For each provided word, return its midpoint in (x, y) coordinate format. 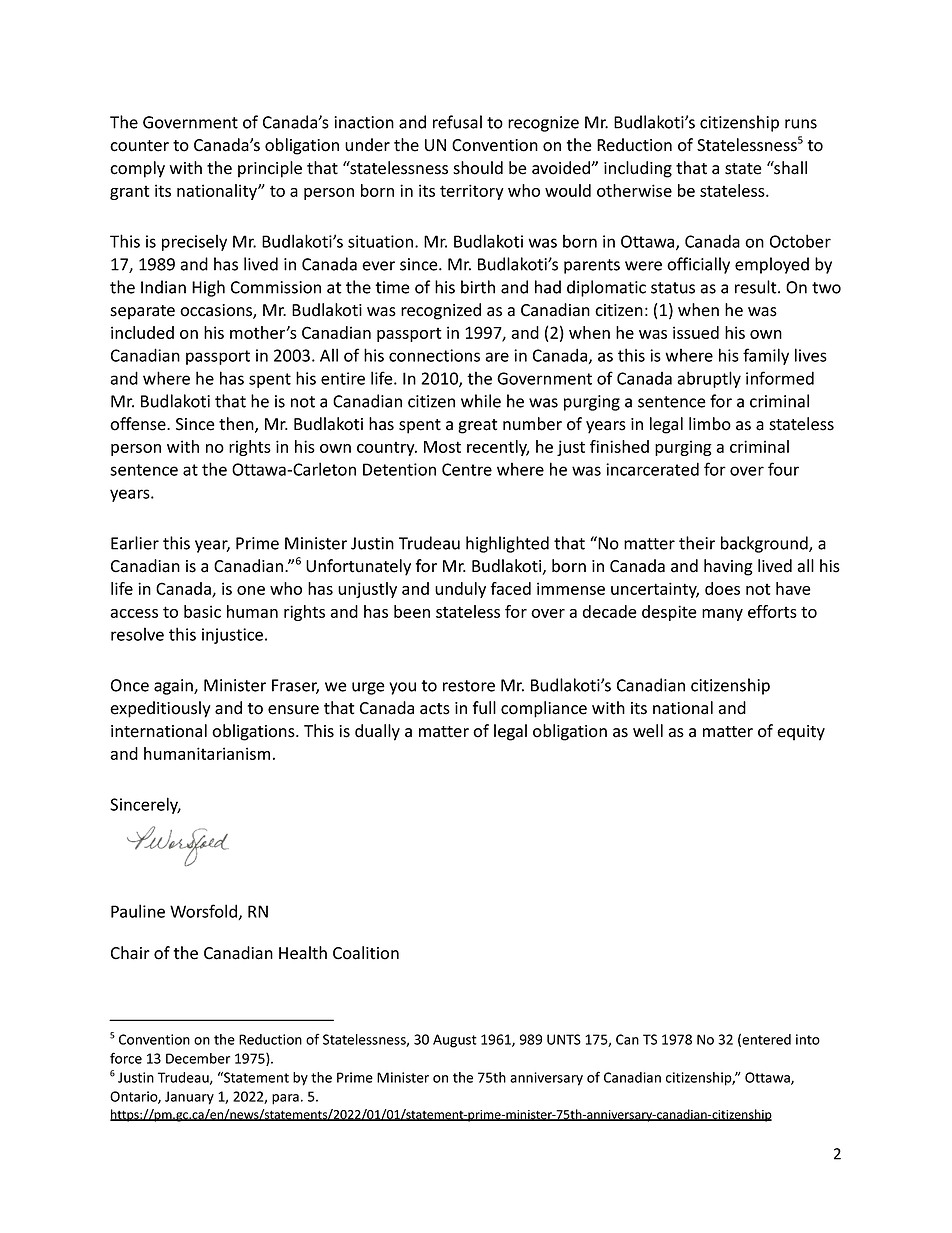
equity (801, 733)
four (783, 469)
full (484, 708)
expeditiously (160, 709)
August (455, 1041)
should (478, 168)
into (808, 1039)
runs (801, 124)
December (198, 1058)
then (237, 425)
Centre (467, 469)
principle (270, 169)
